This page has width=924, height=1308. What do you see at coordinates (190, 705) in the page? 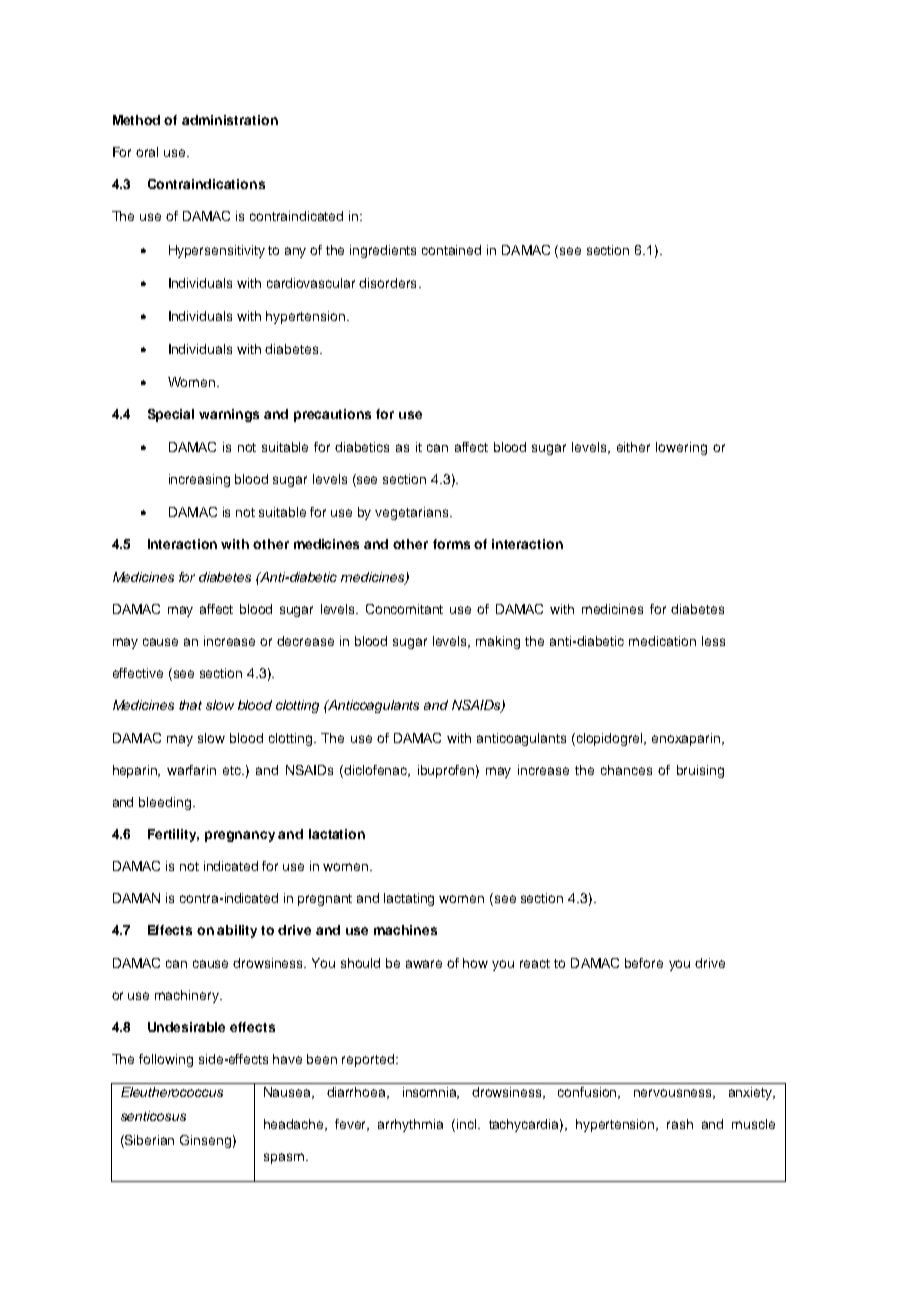
I see `that` at bounding box center [190, 705].
